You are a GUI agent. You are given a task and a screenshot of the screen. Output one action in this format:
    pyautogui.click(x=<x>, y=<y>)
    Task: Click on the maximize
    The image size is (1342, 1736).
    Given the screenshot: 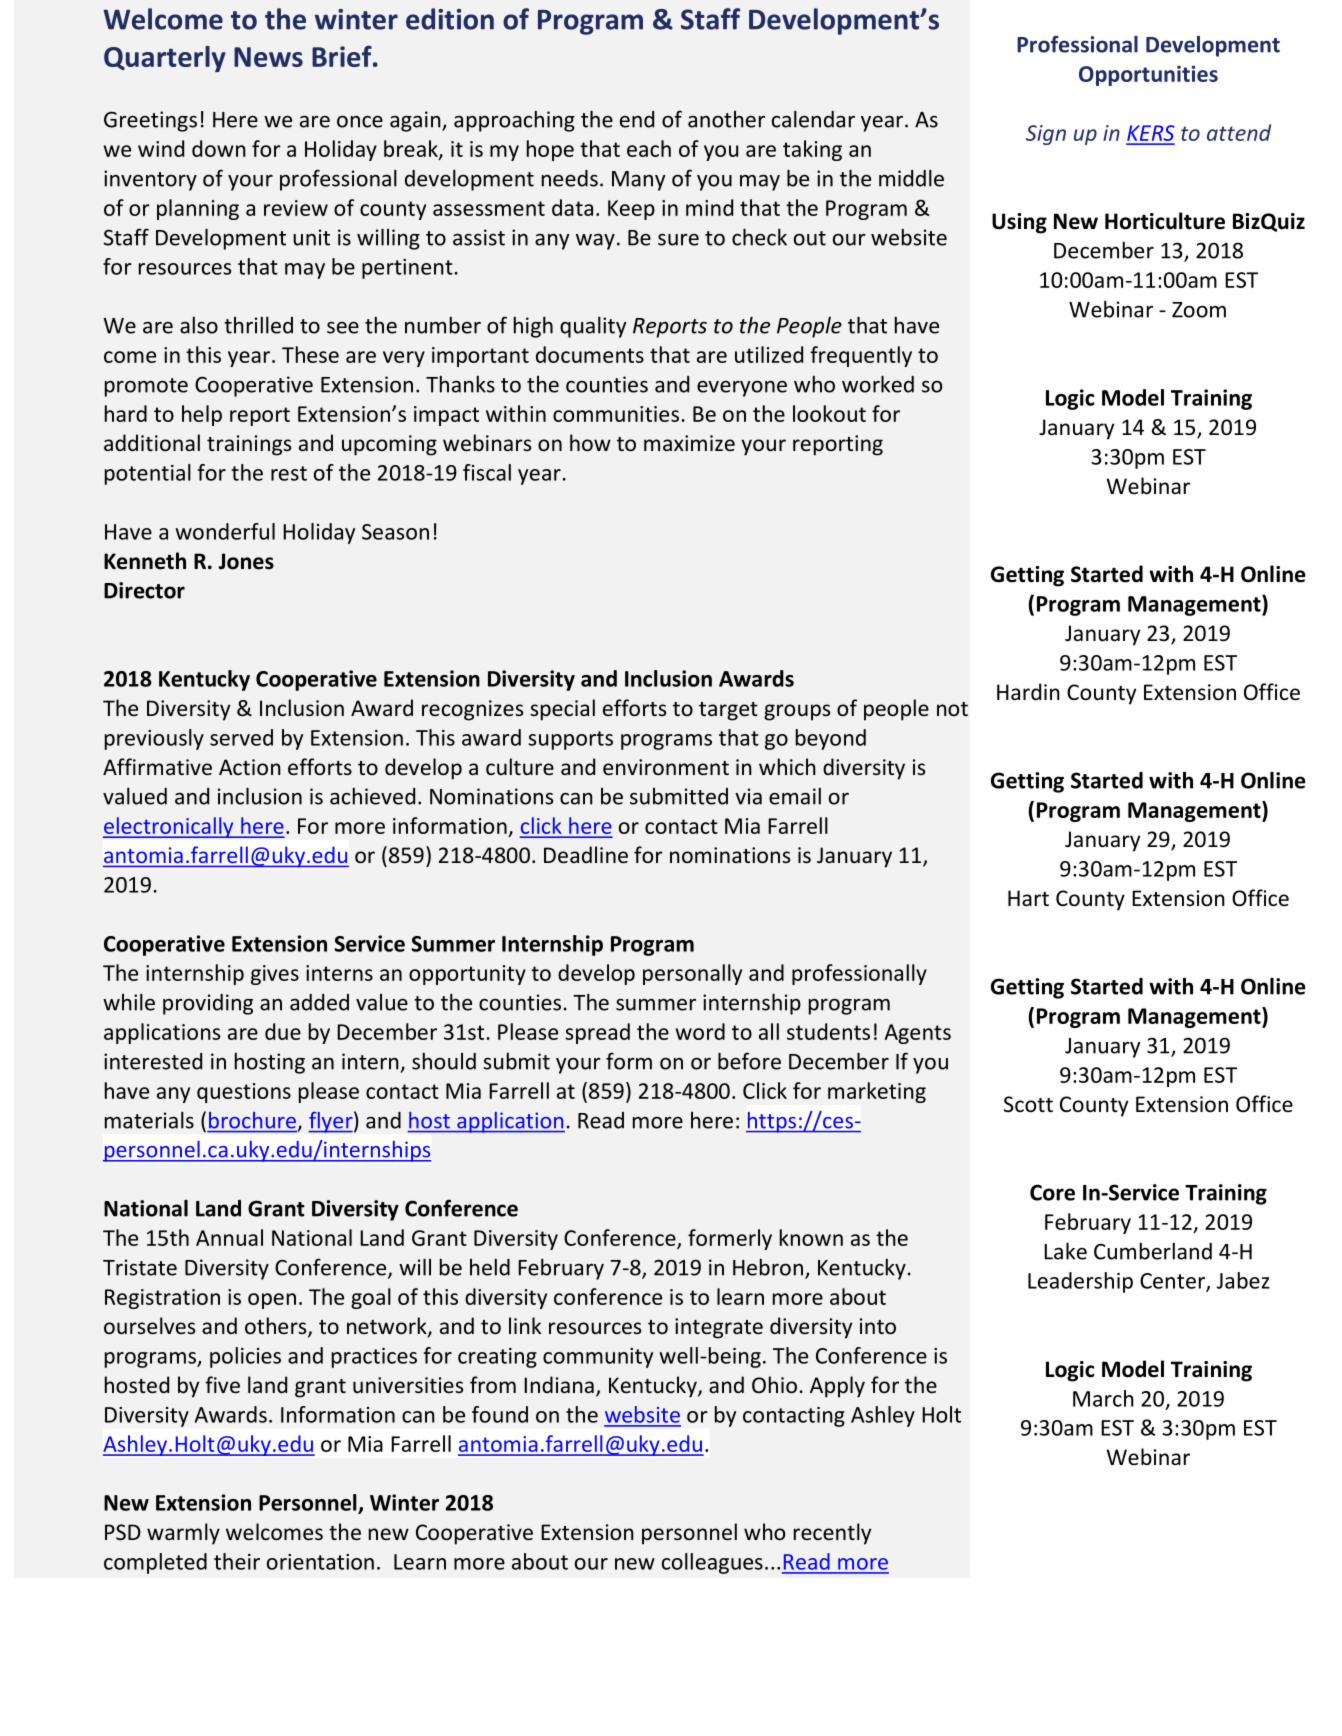 What is the action you would take?
    pyautogui.click(x=689, y=443)
